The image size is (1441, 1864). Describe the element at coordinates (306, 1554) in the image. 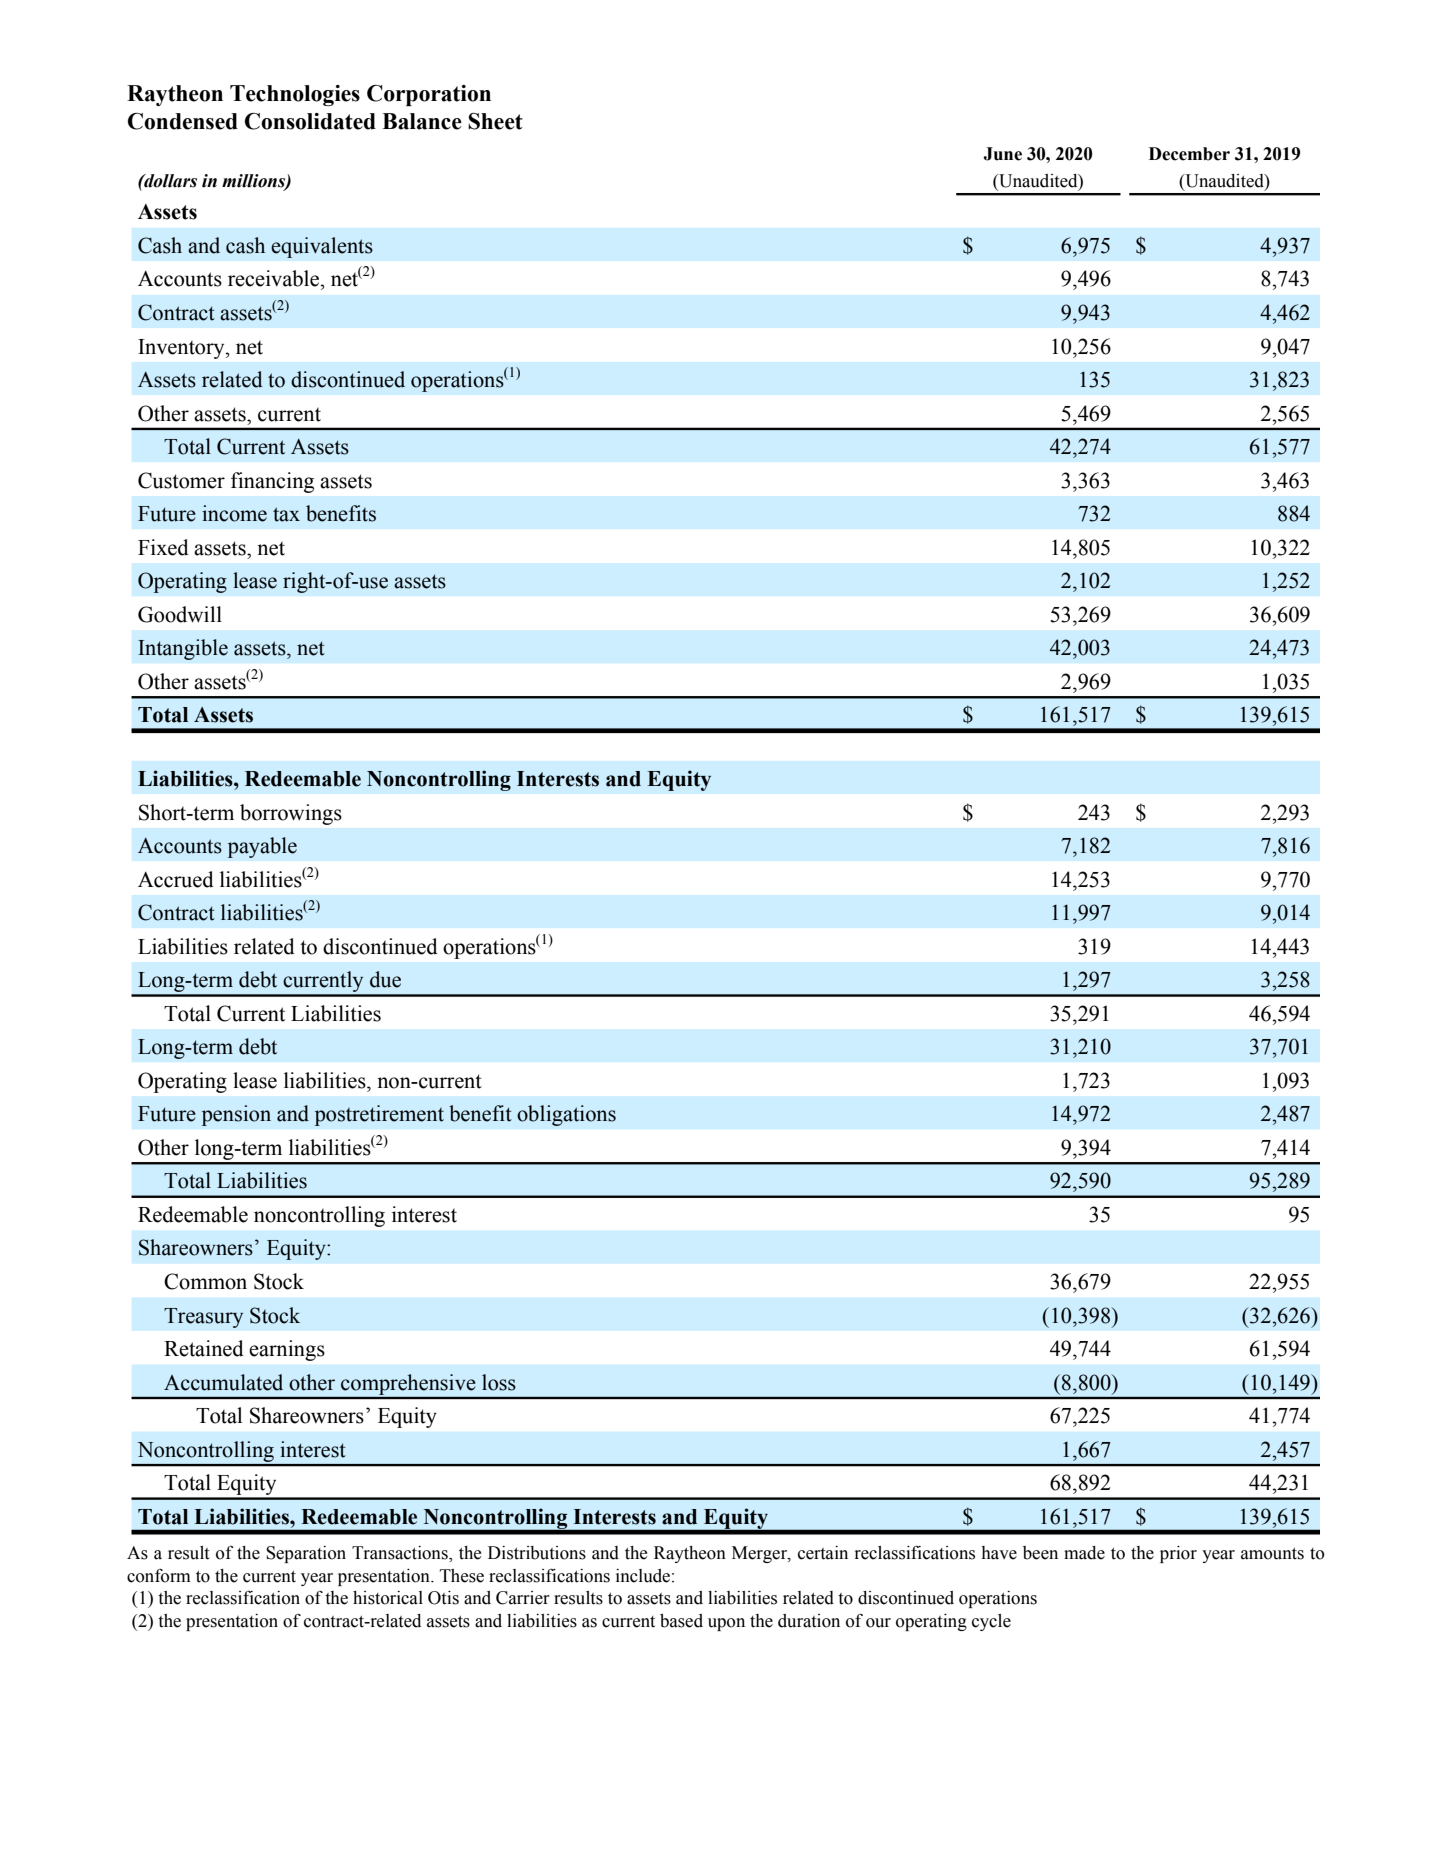

I see `Separation` at that location.
